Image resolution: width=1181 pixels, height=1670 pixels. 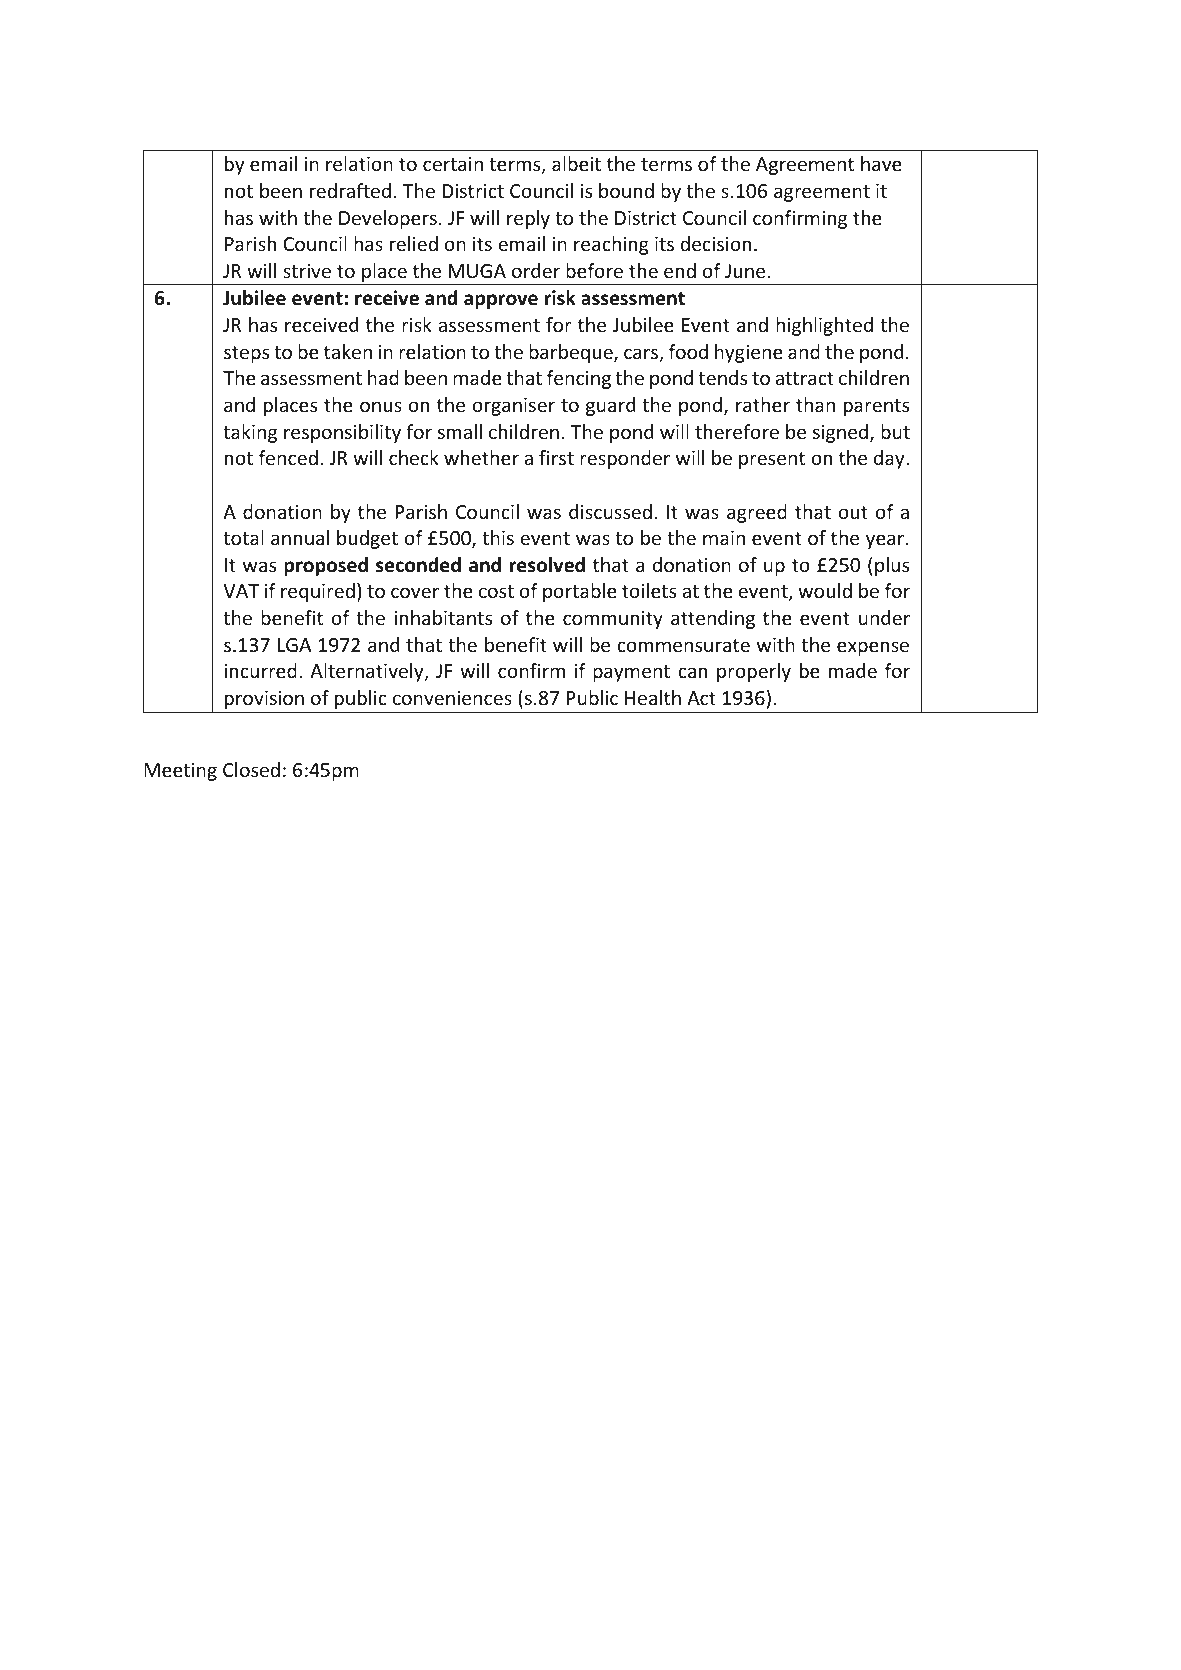 I want to click on have, so click(x=881, y=163).
